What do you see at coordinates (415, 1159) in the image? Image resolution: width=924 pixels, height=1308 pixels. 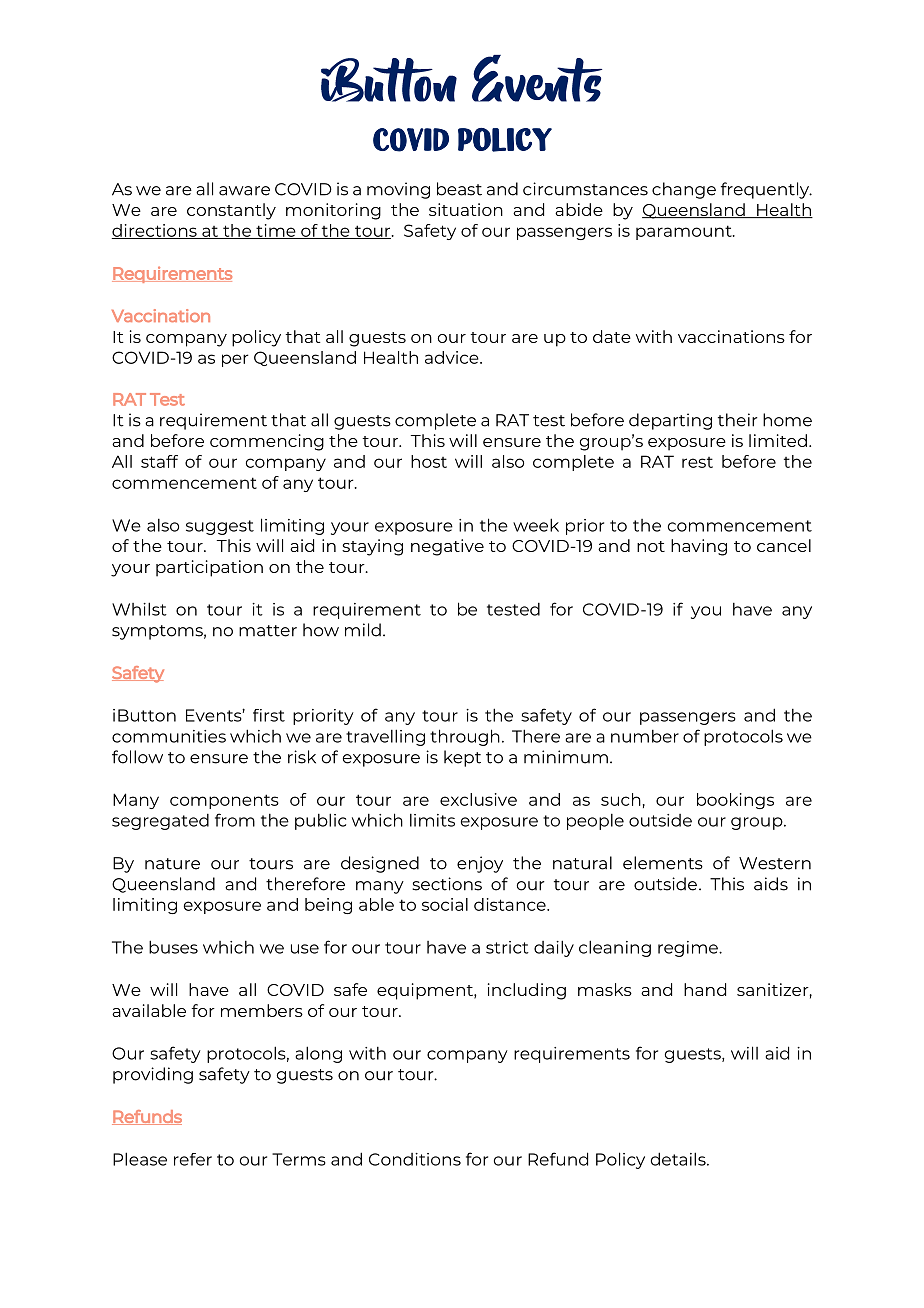 I see `Conditions` at bounding box center [415, 1159].
